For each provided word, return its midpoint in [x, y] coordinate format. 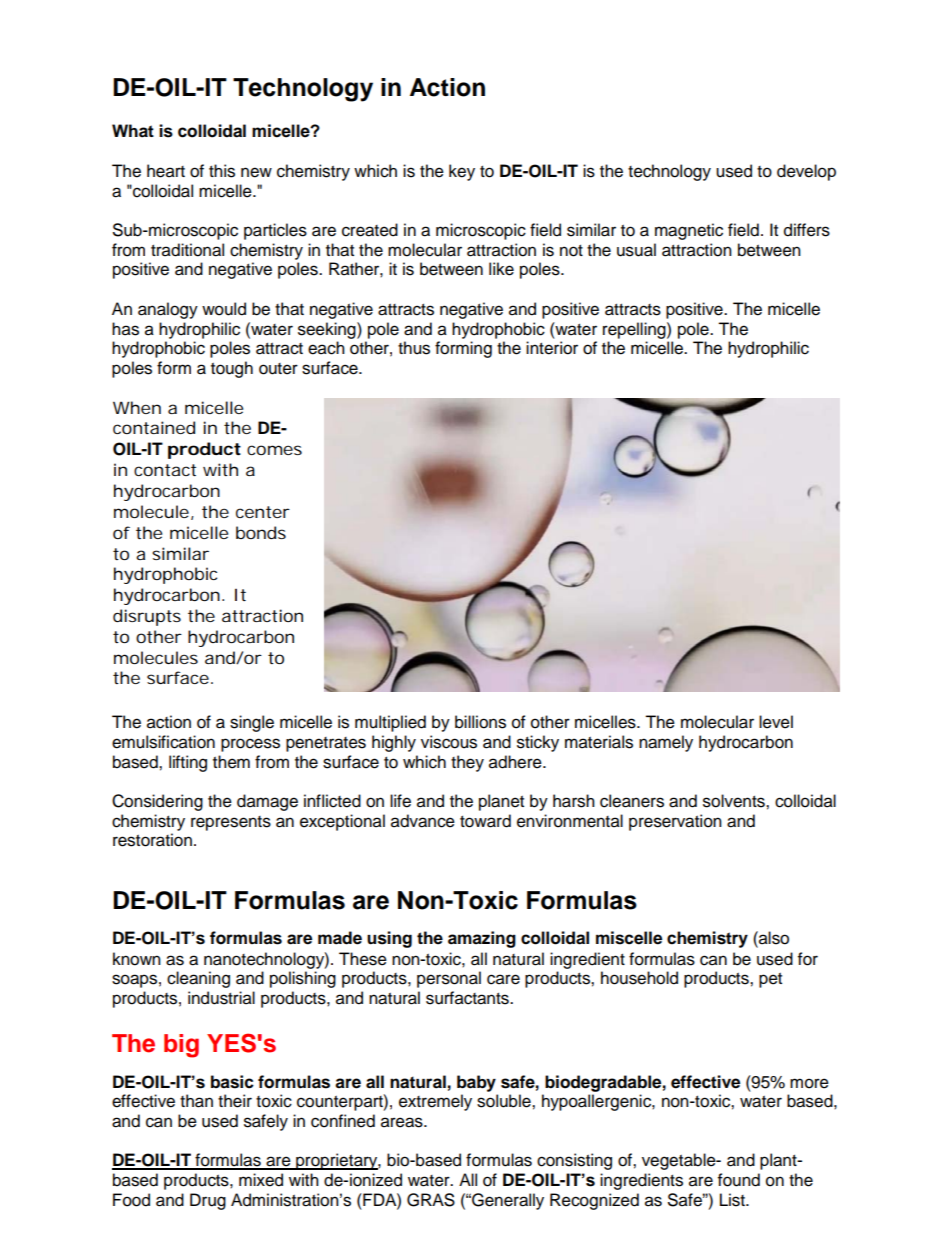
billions [480, 722]
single [252, 723]
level [776, 722]
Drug [208, 1201]
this [222, 171]
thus [414, 348]
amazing [482, 939]
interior [552, 348]
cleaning [198, 979]
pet [770, 980]
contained [154, 427]
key [462, 172]
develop [806, 172]
